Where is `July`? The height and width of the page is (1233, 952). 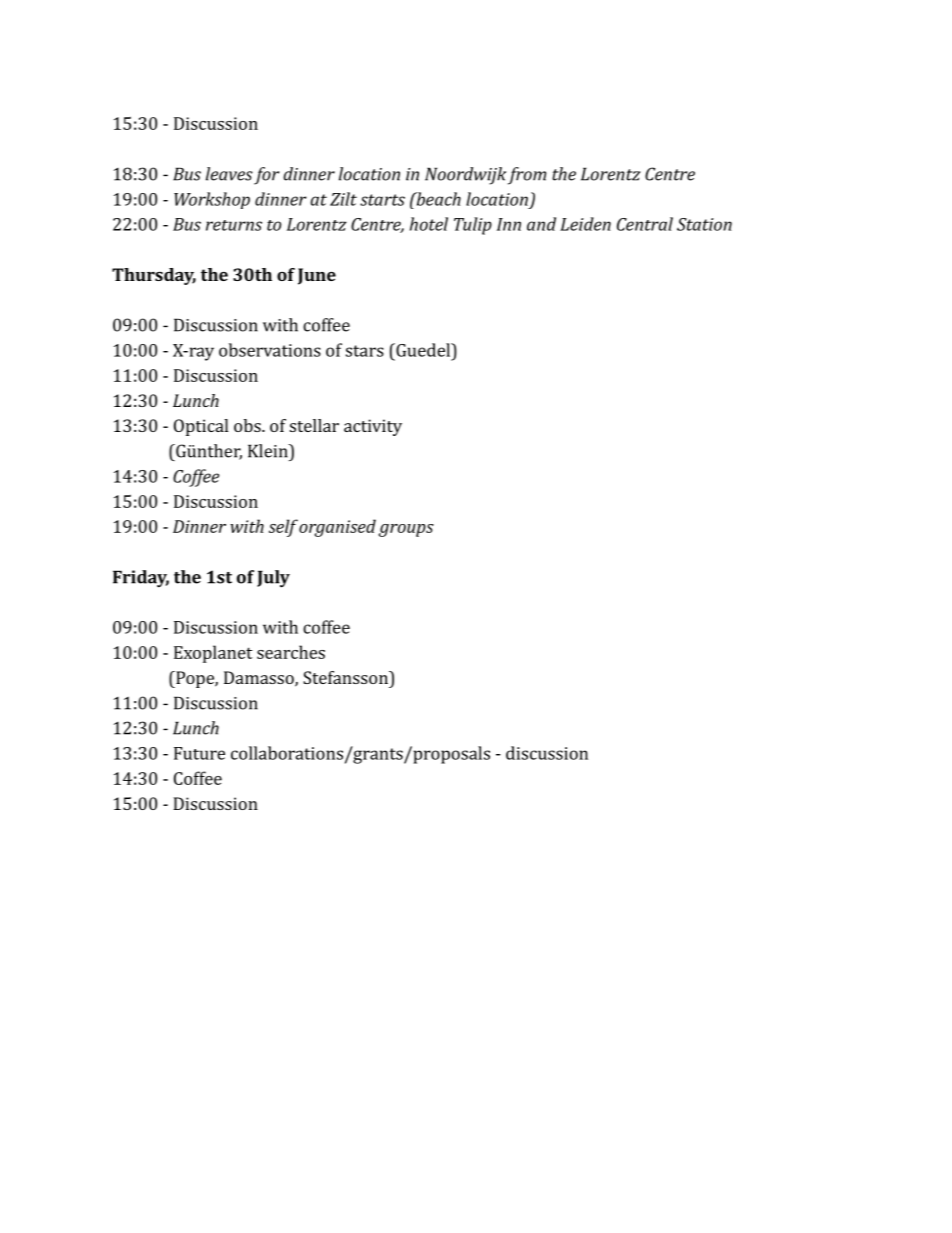 July is located at coordinates (273, 579).
